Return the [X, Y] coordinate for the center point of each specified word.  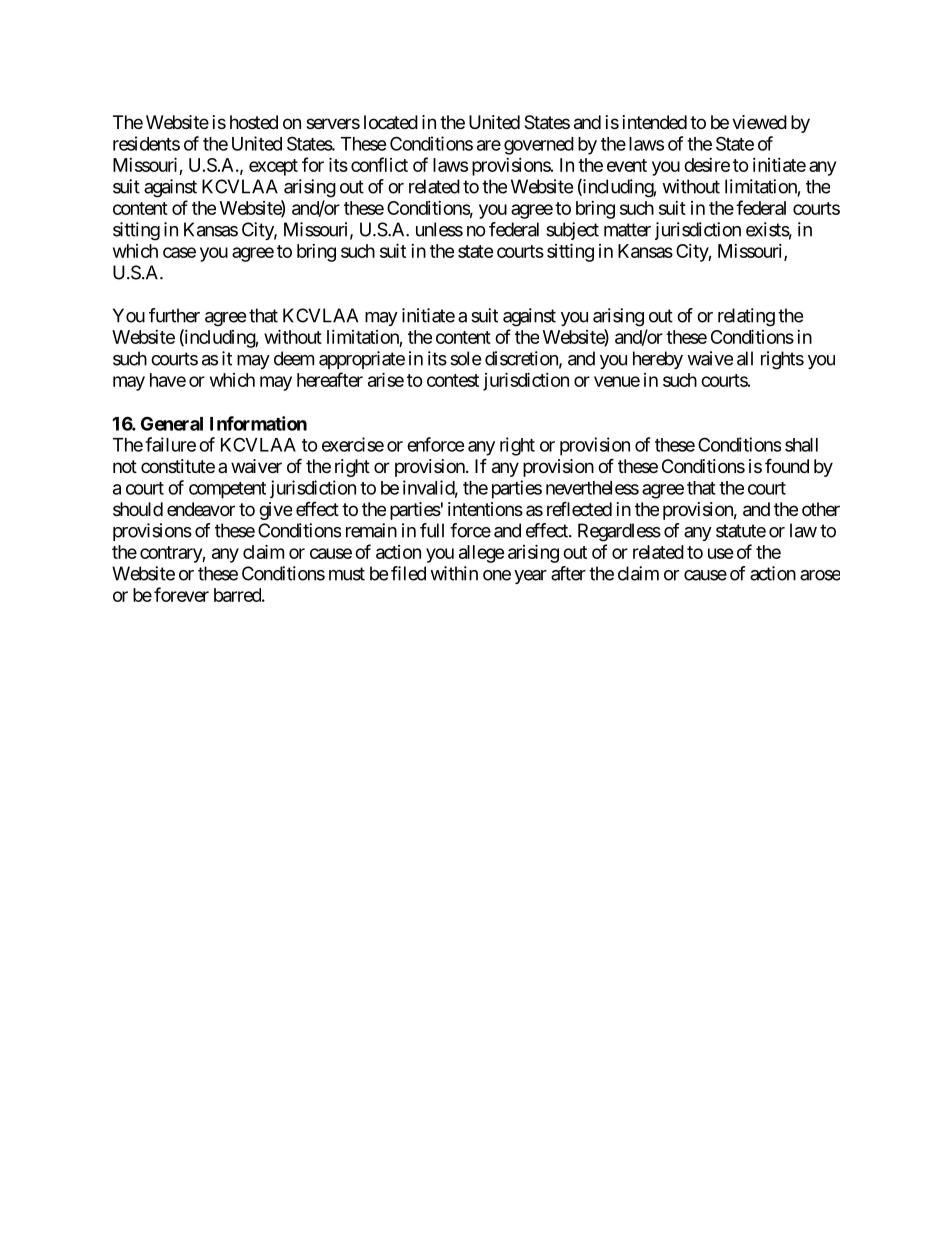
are [489, 145]
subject [572, 231]
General [172, 423]
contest [453, 380]
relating [746, 317]
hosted [254, 122]
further [174, 315]
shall [801, 445]
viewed [759, 122]
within [454, 573]
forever [181, 594]
